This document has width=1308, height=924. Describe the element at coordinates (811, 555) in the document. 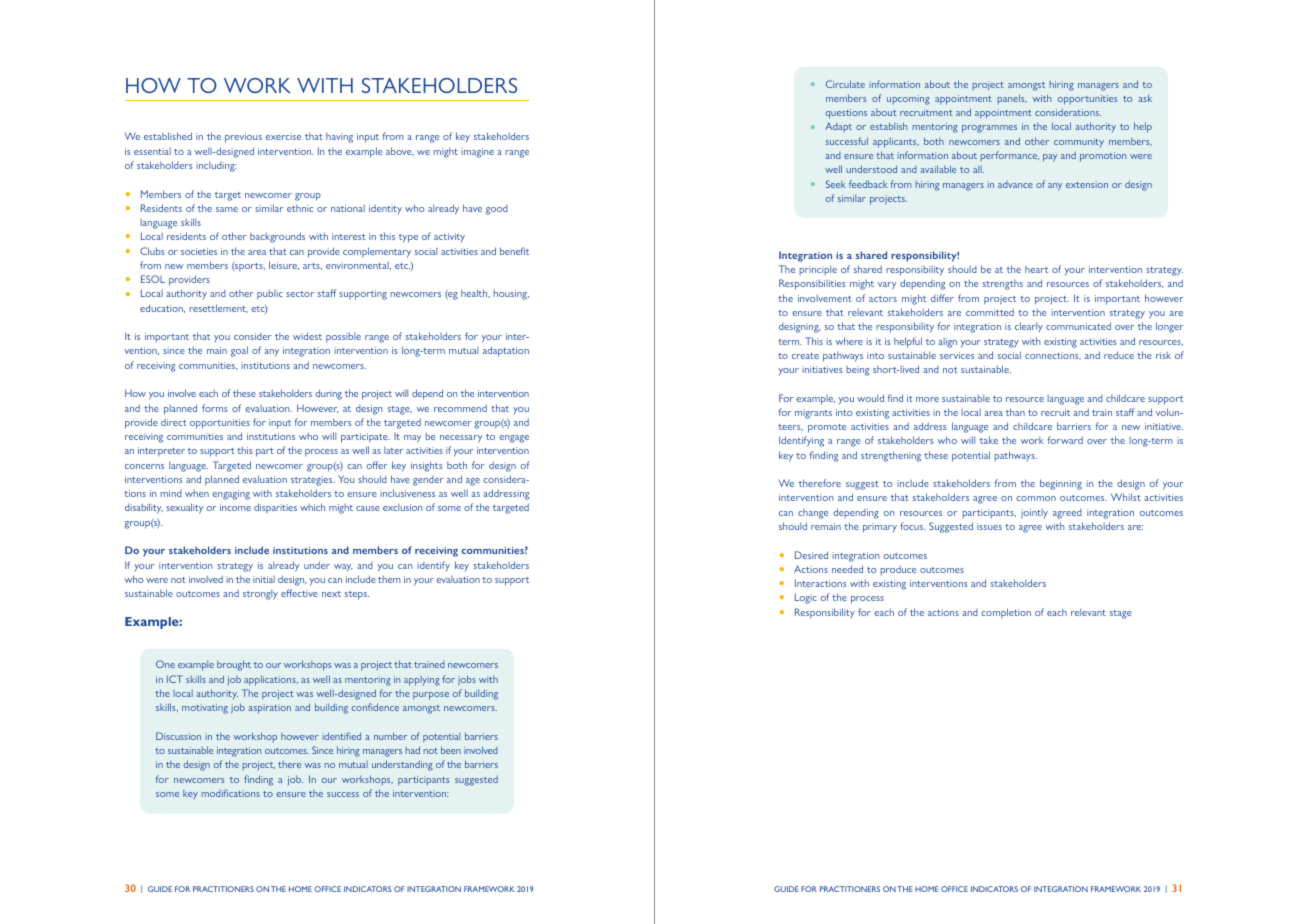

I see `Desired` at that location.
